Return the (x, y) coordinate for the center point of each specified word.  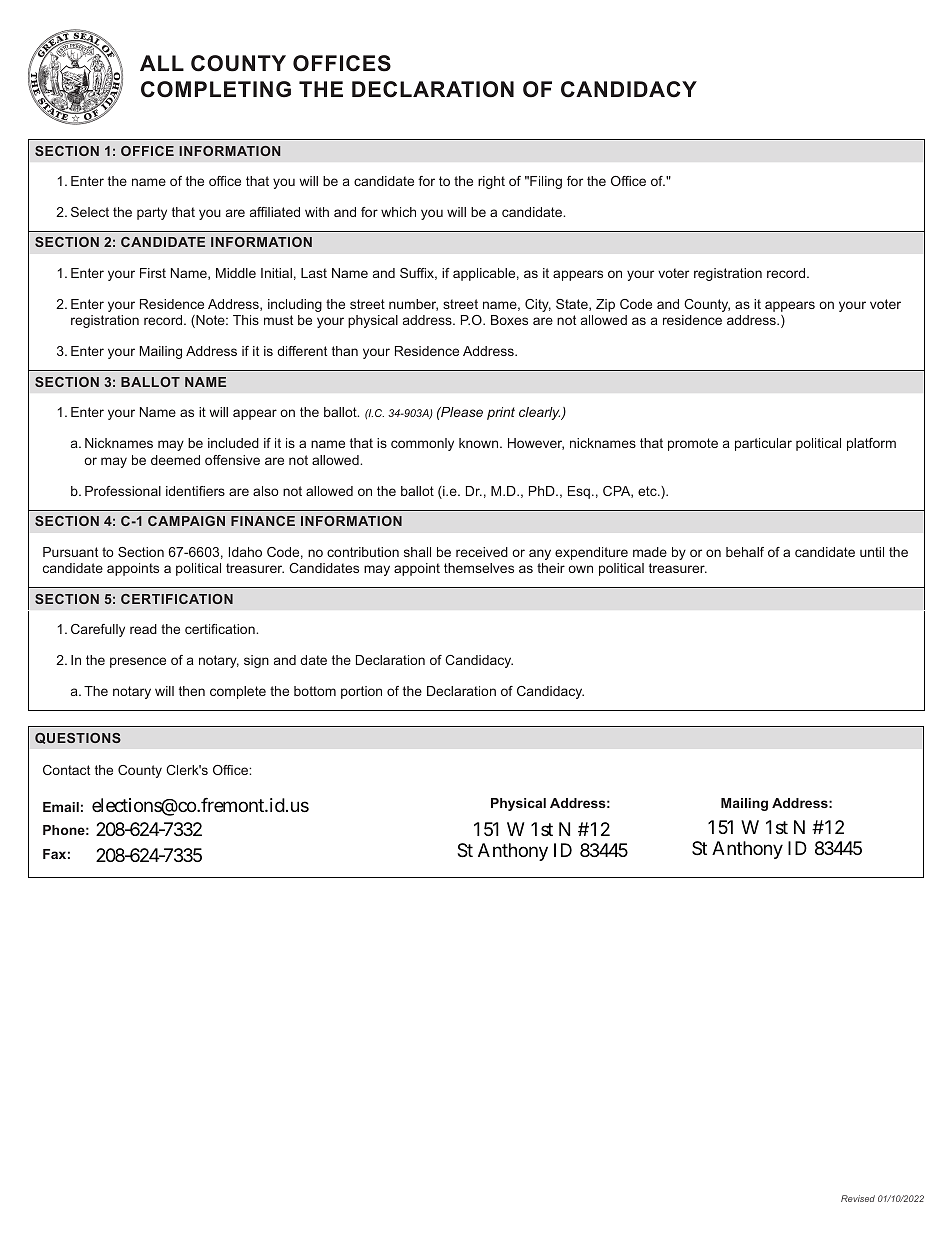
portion (361, 692)
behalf (745, 552)
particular (763, 444)
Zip (605, 305)
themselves (479, 568)
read (143, 629)
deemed (175, 460)
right (491, 182)
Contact (66, 770)
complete (238, 692)
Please (461, 412)
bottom (315, 691)
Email (61, 807)
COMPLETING (216, 89)
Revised (858, 1198)
